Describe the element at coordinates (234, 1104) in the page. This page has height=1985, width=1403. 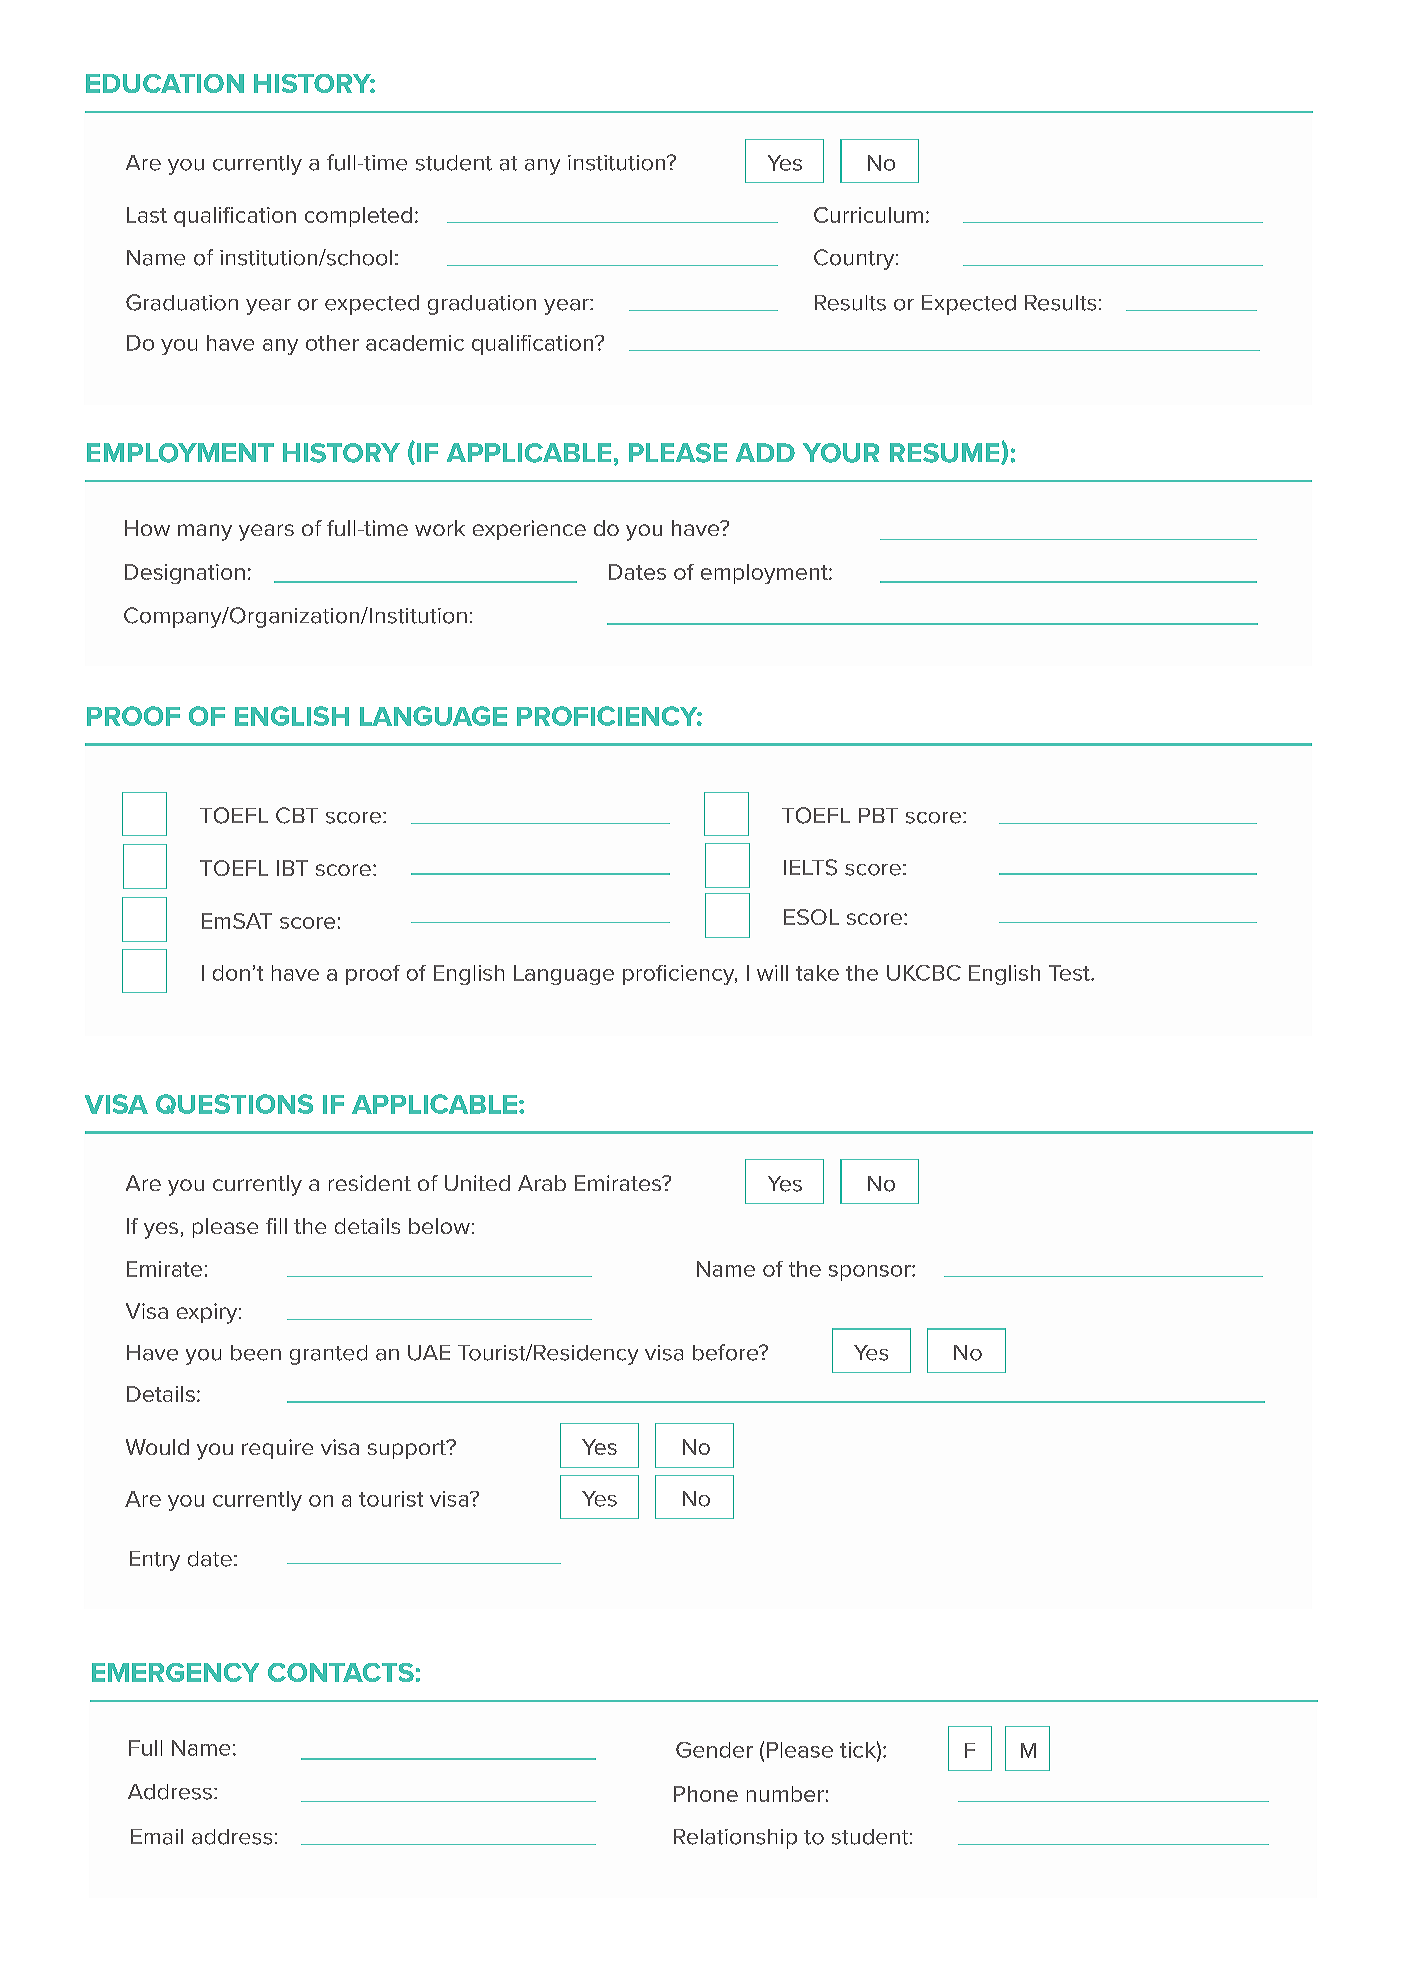
I see `QUESTIONS` at that location.
